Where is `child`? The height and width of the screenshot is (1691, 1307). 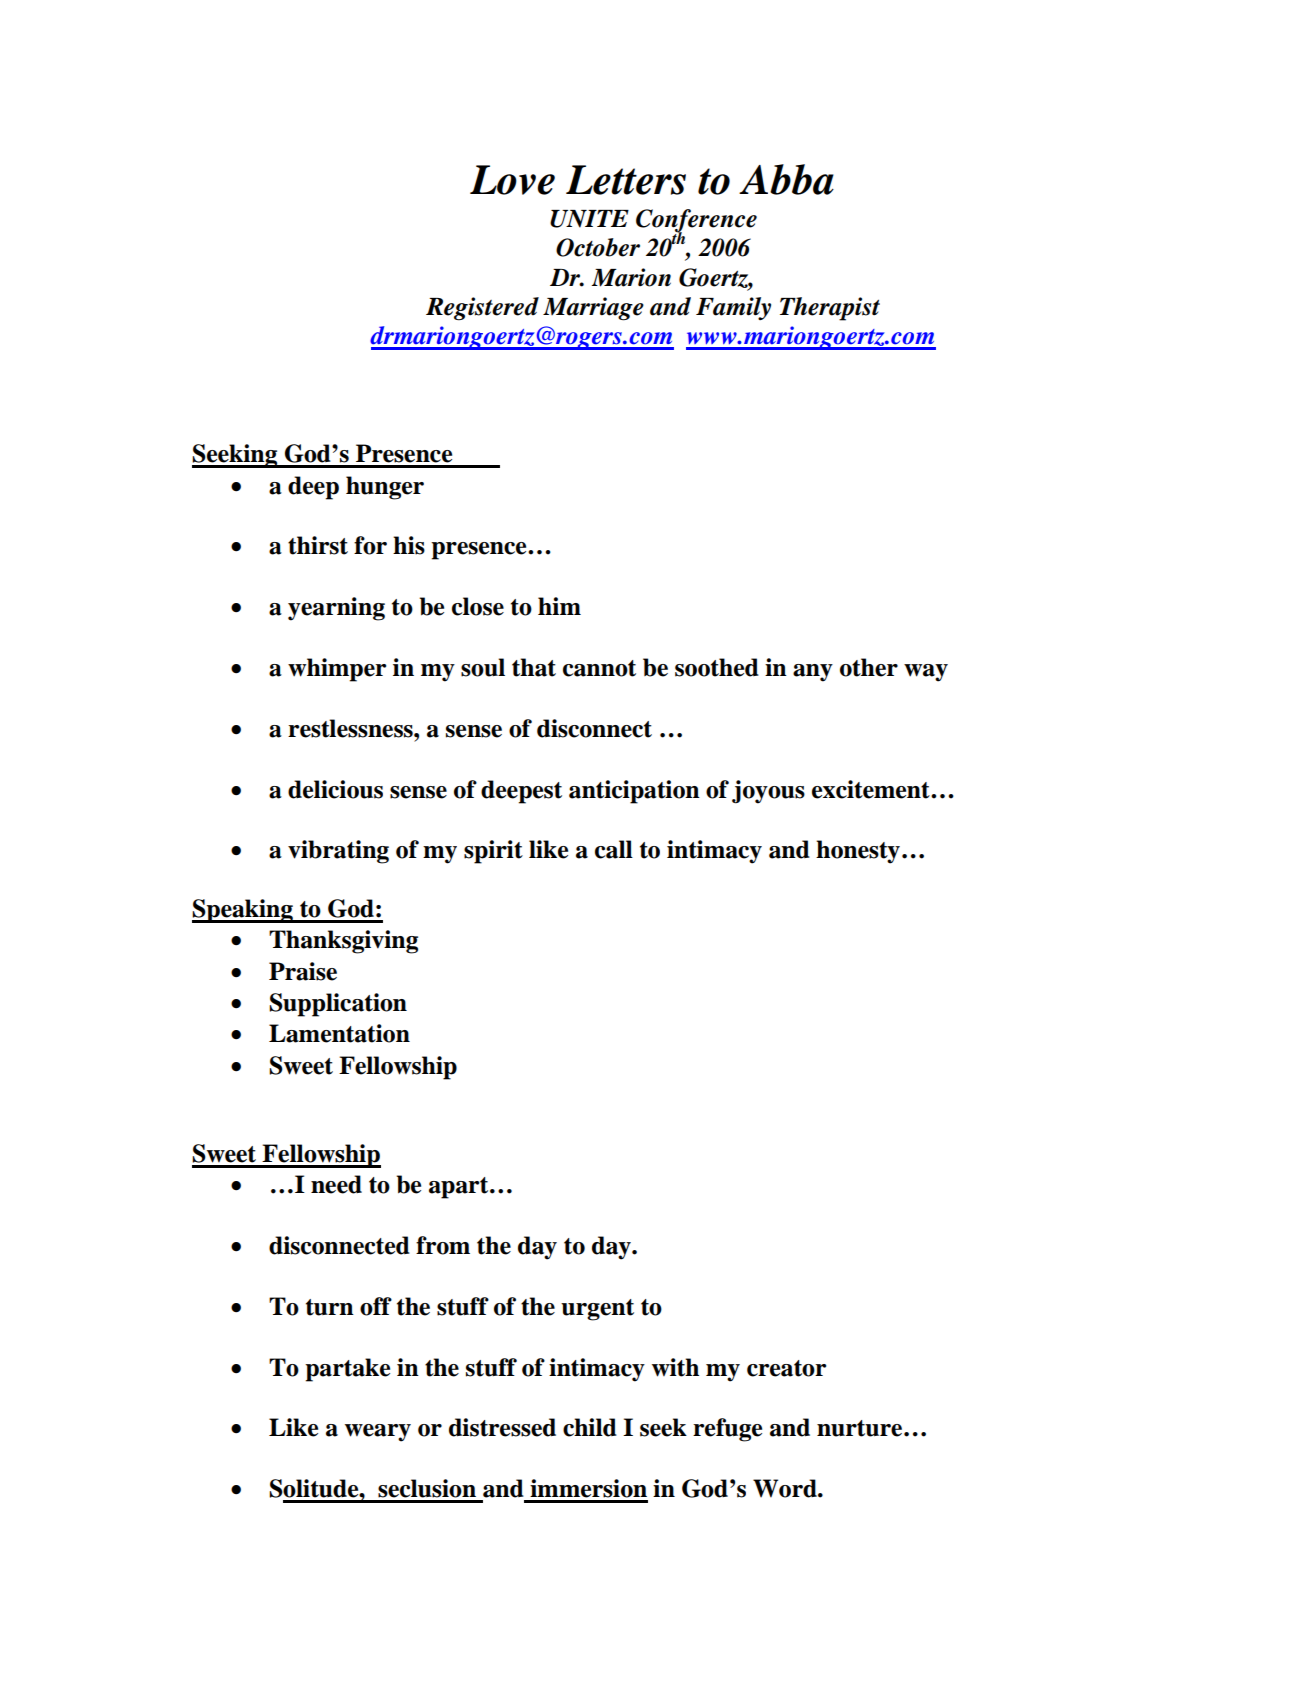 child is located at coordinates (590, 1427).
